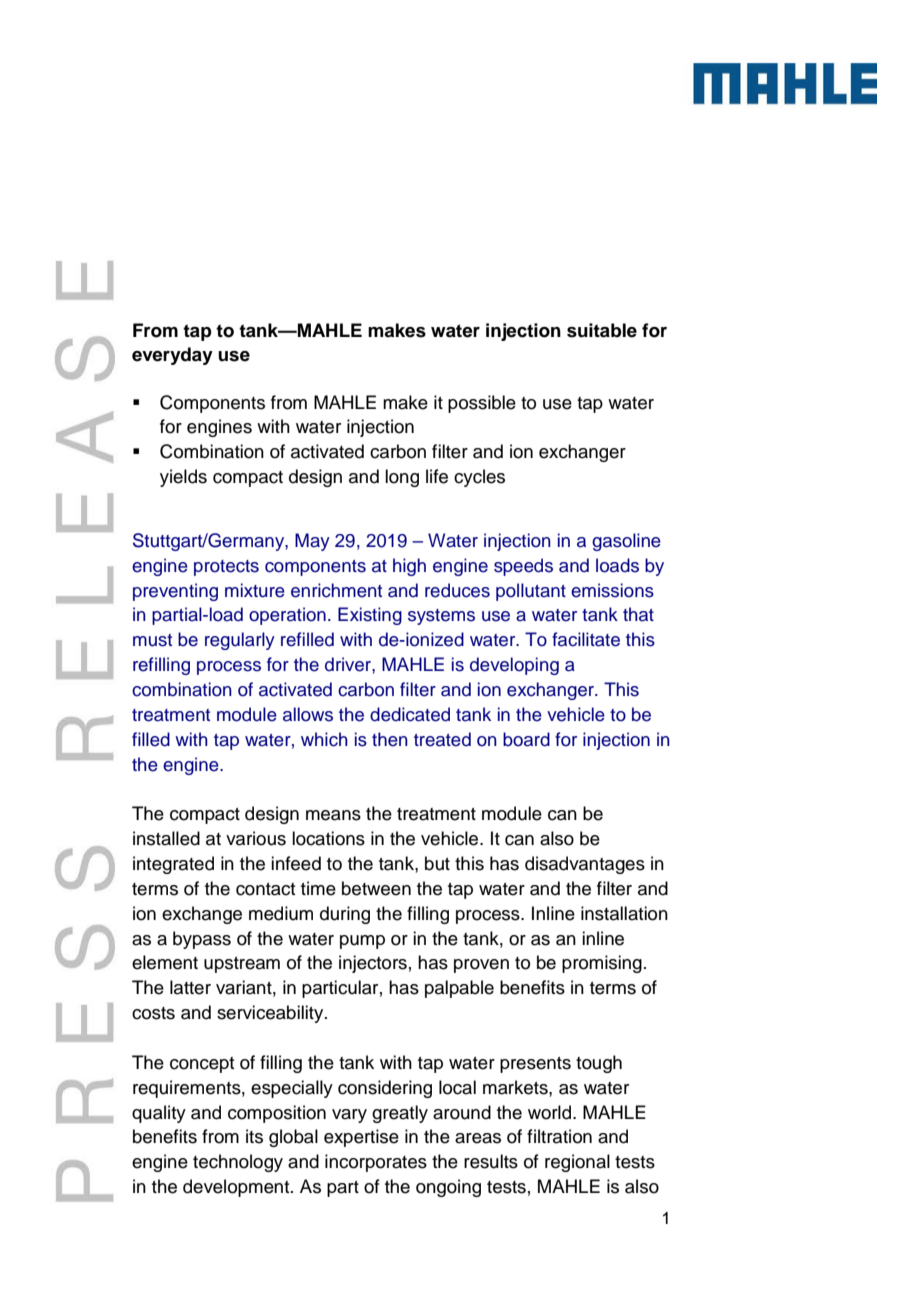 The image size is (924, 1308). Describe the element at coordinates (602, 330) in the screenshot. I see `suitable` at that location.
